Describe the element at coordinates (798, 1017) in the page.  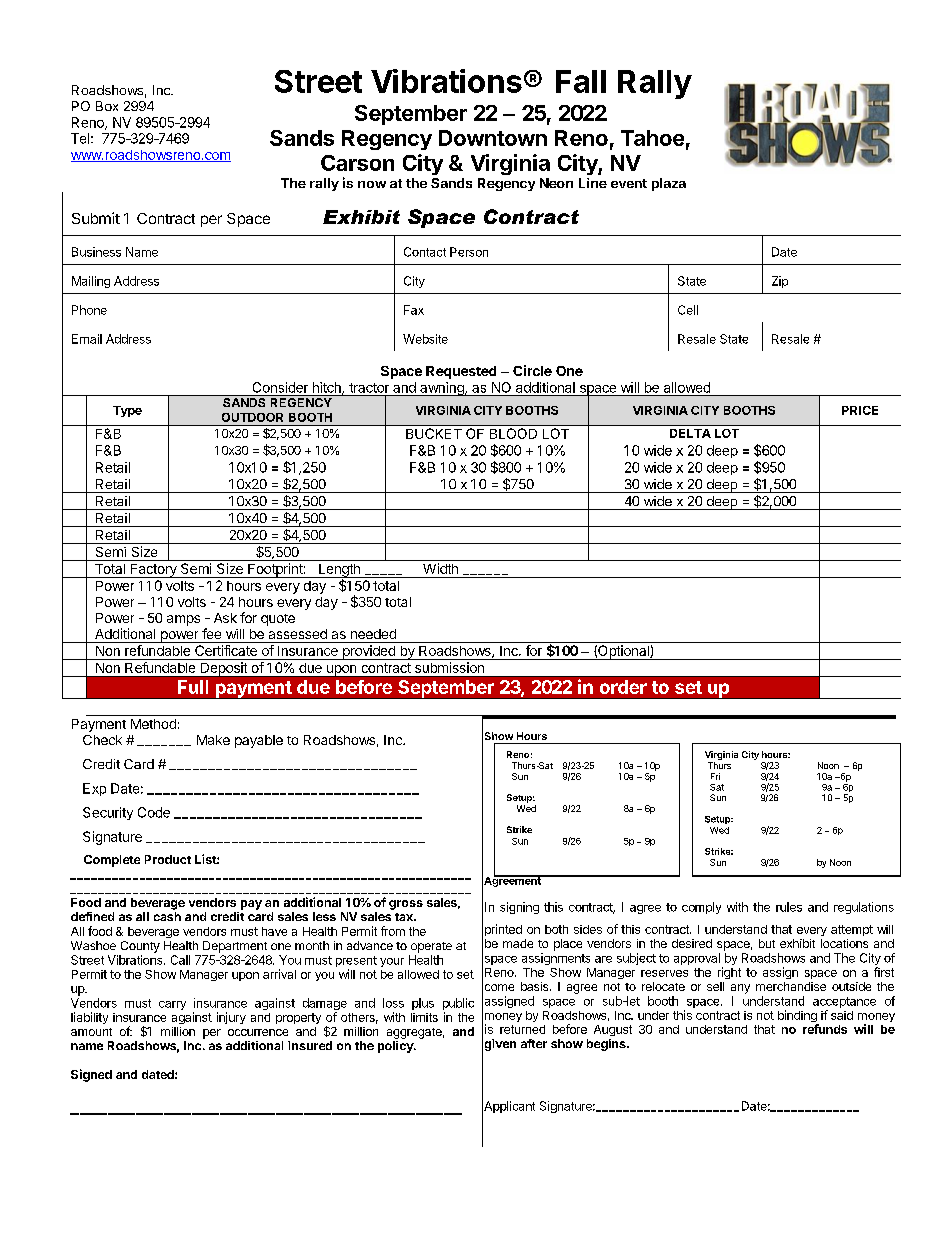
I see `binding` at that location.
